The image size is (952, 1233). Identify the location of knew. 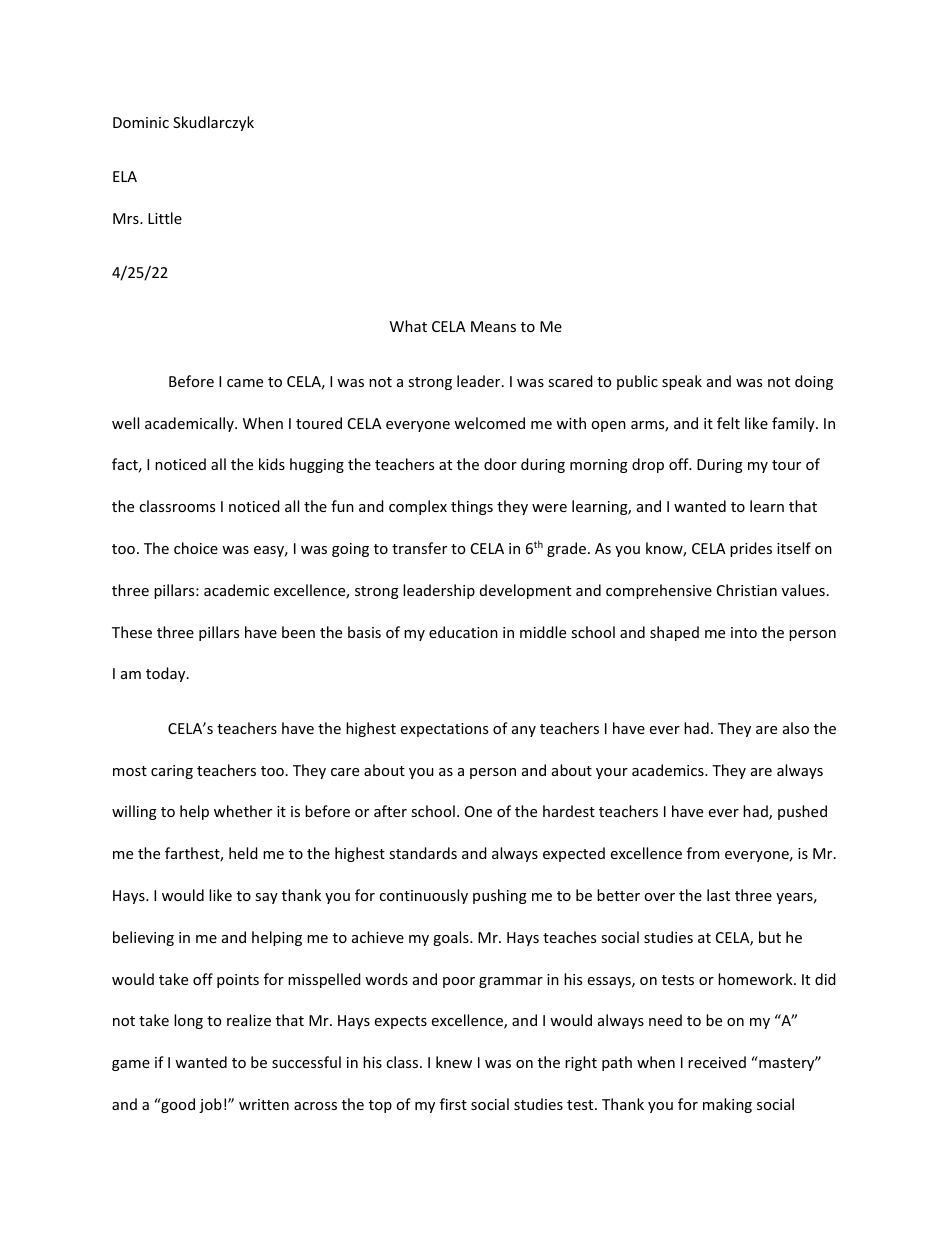
(454, 1062).
